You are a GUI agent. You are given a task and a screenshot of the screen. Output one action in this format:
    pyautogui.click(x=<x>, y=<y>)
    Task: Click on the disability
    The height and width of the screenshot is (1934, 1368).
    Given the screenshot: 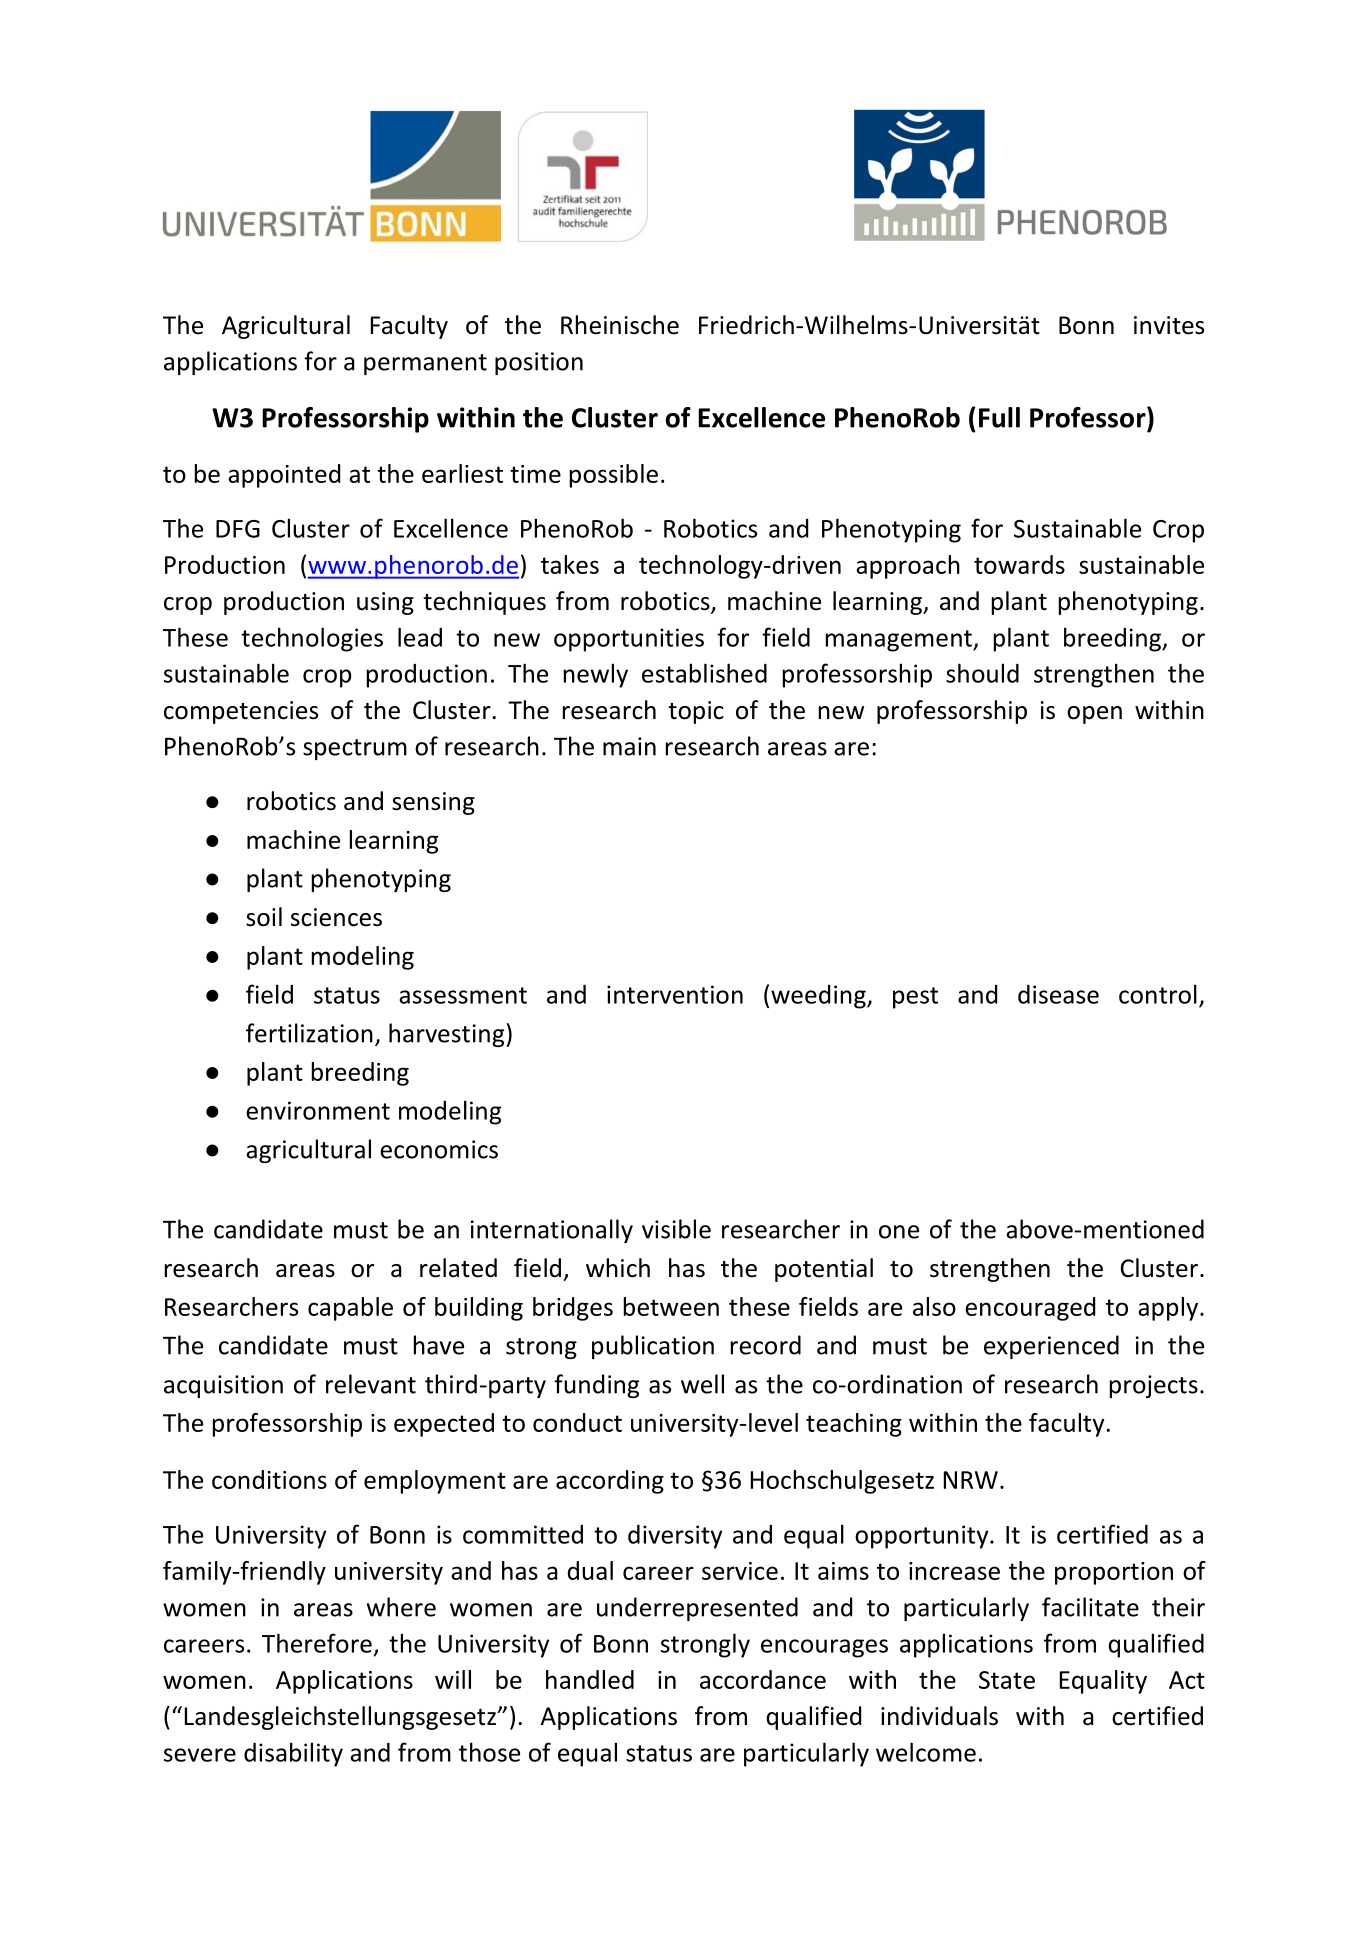 What is the action you would take?
    pyautogui.click(x=293, y=1754)
